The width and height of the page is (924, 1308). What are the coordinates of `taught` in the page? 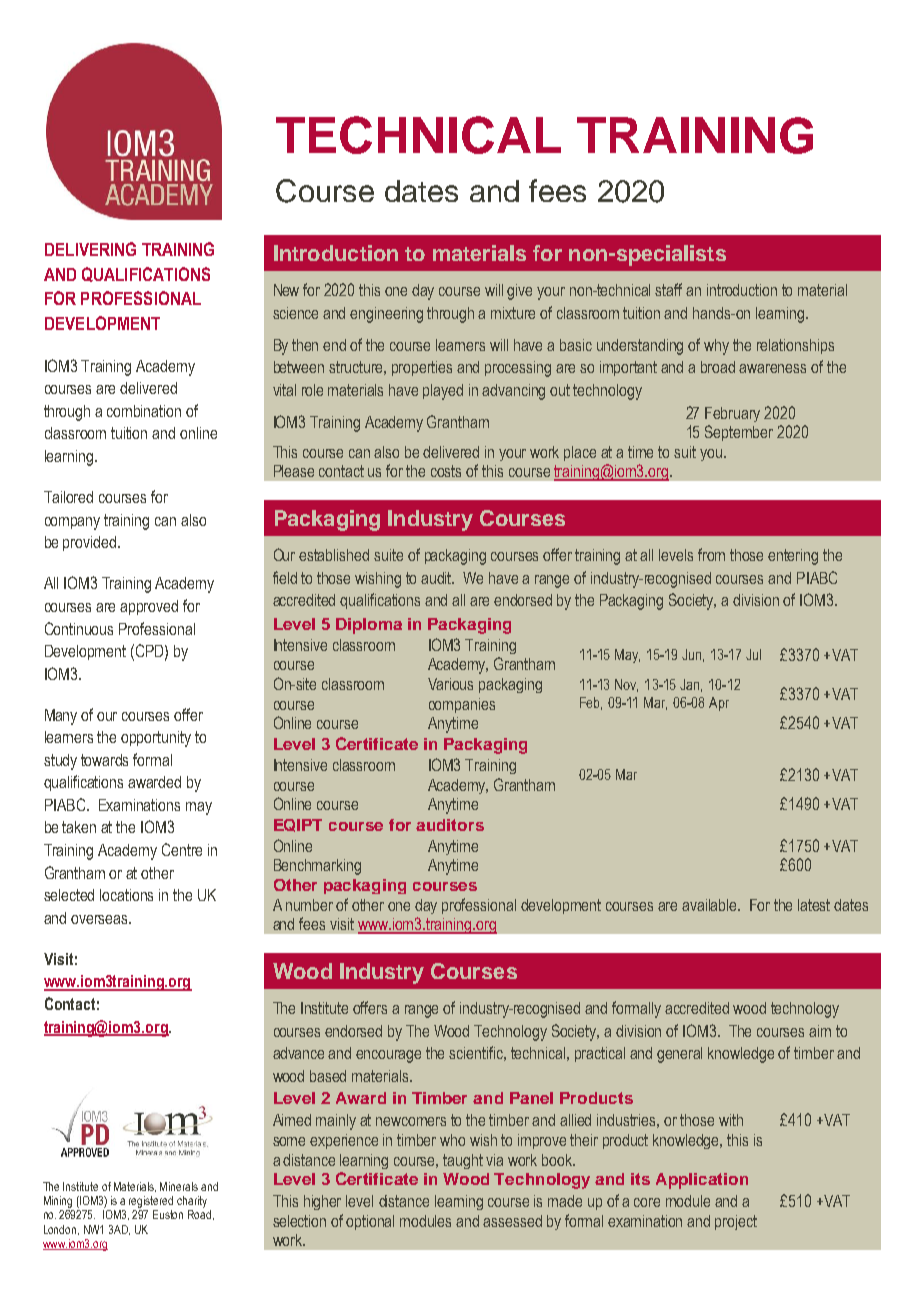 It's located at (463, 1161).
